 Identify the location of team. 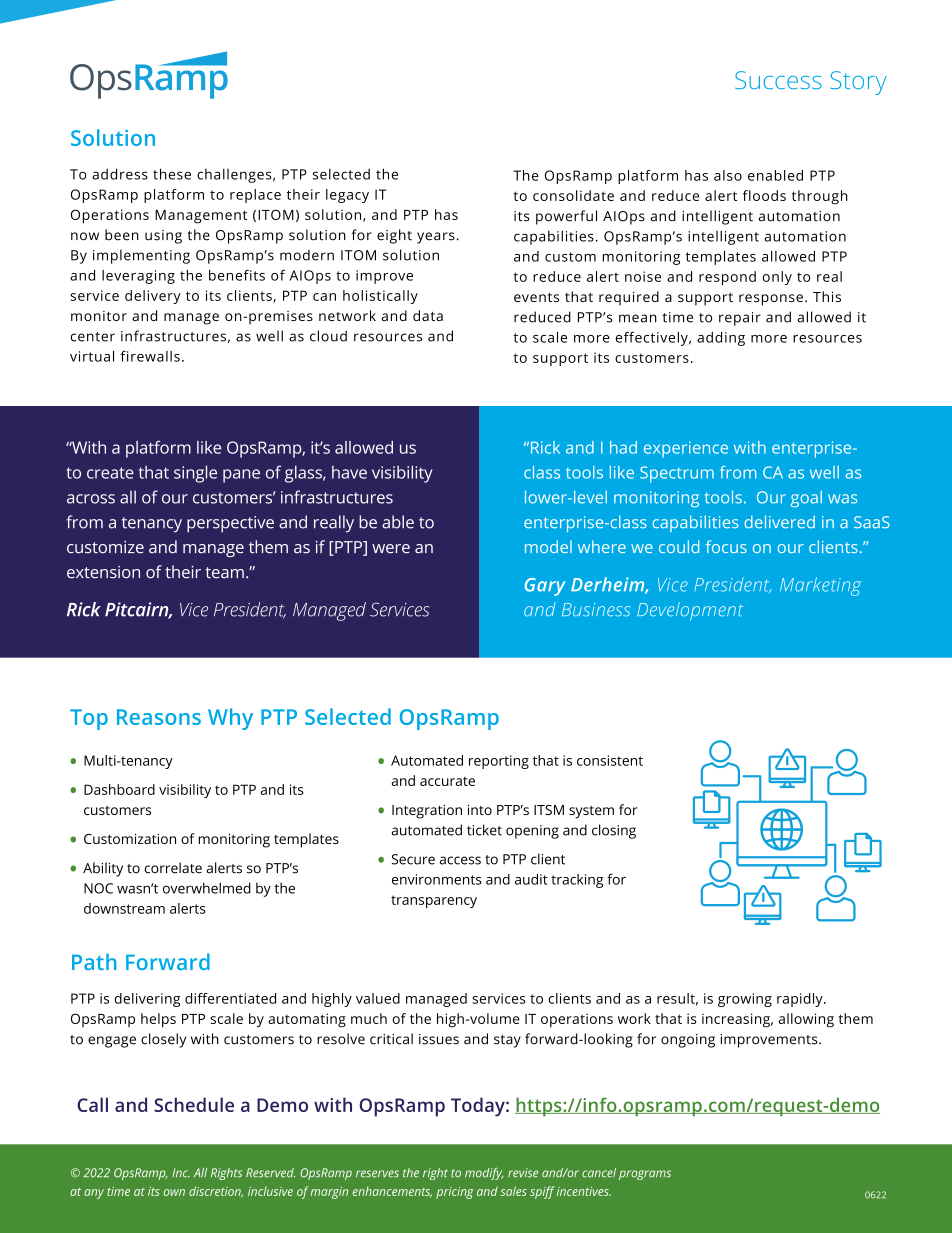
(224, 573).
